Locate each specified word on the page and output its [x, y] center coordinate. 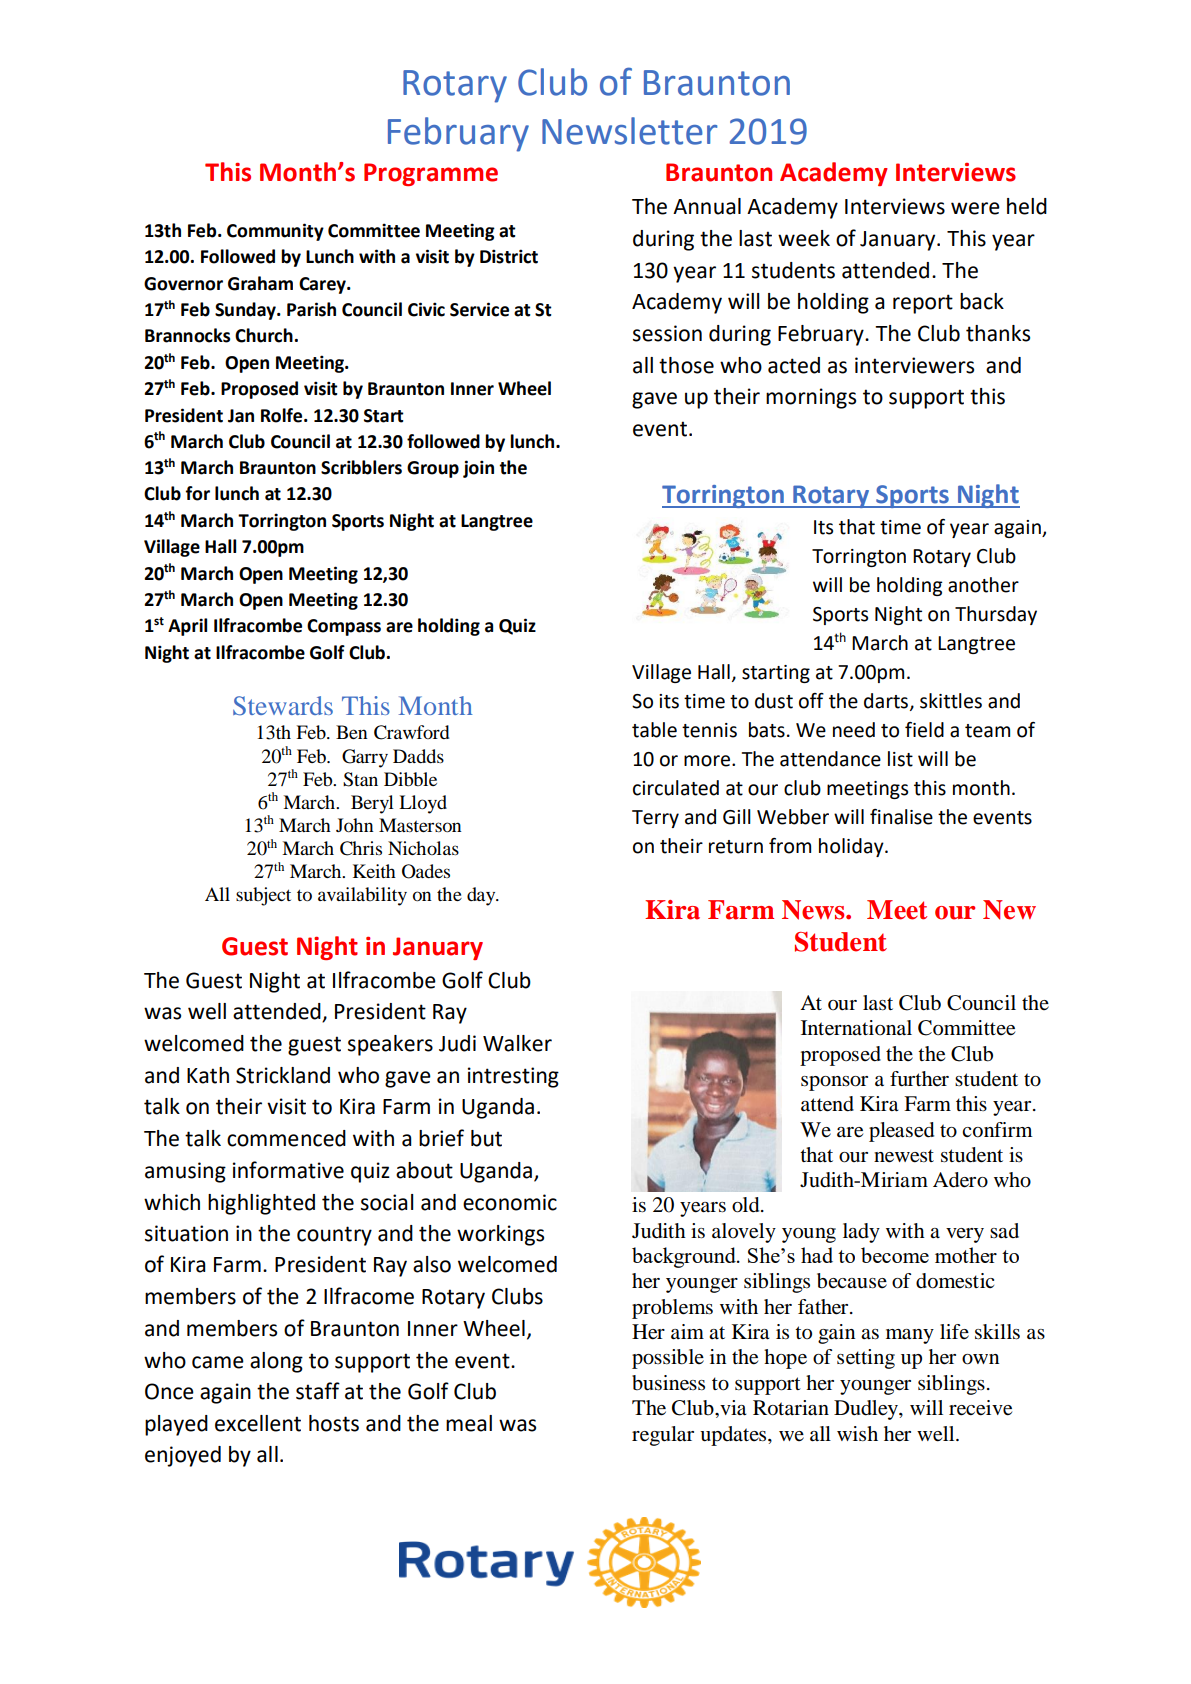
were [975, 208]
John [355, 825]
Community [275, 232]
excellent [258, 1423]
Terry [655, 819]
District [509, 256]
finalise [901, 817]
